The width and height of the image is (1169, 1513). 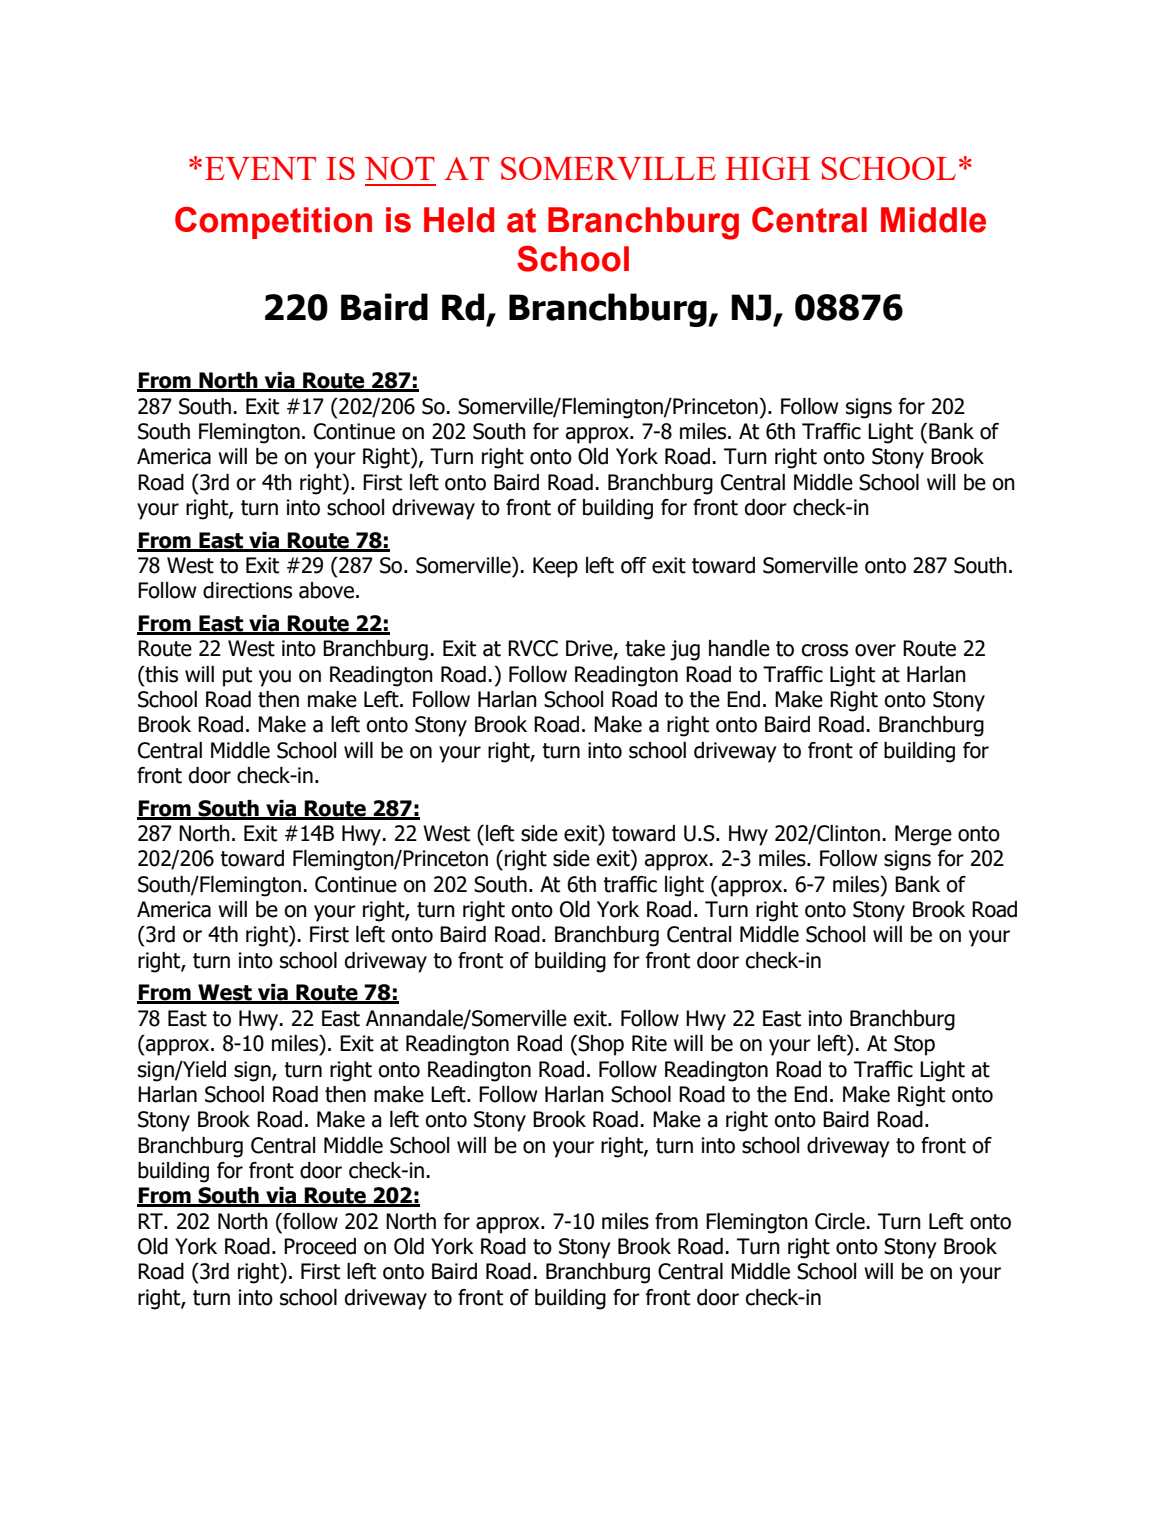 I want to click on Keep, so click(x=555, y=567).
